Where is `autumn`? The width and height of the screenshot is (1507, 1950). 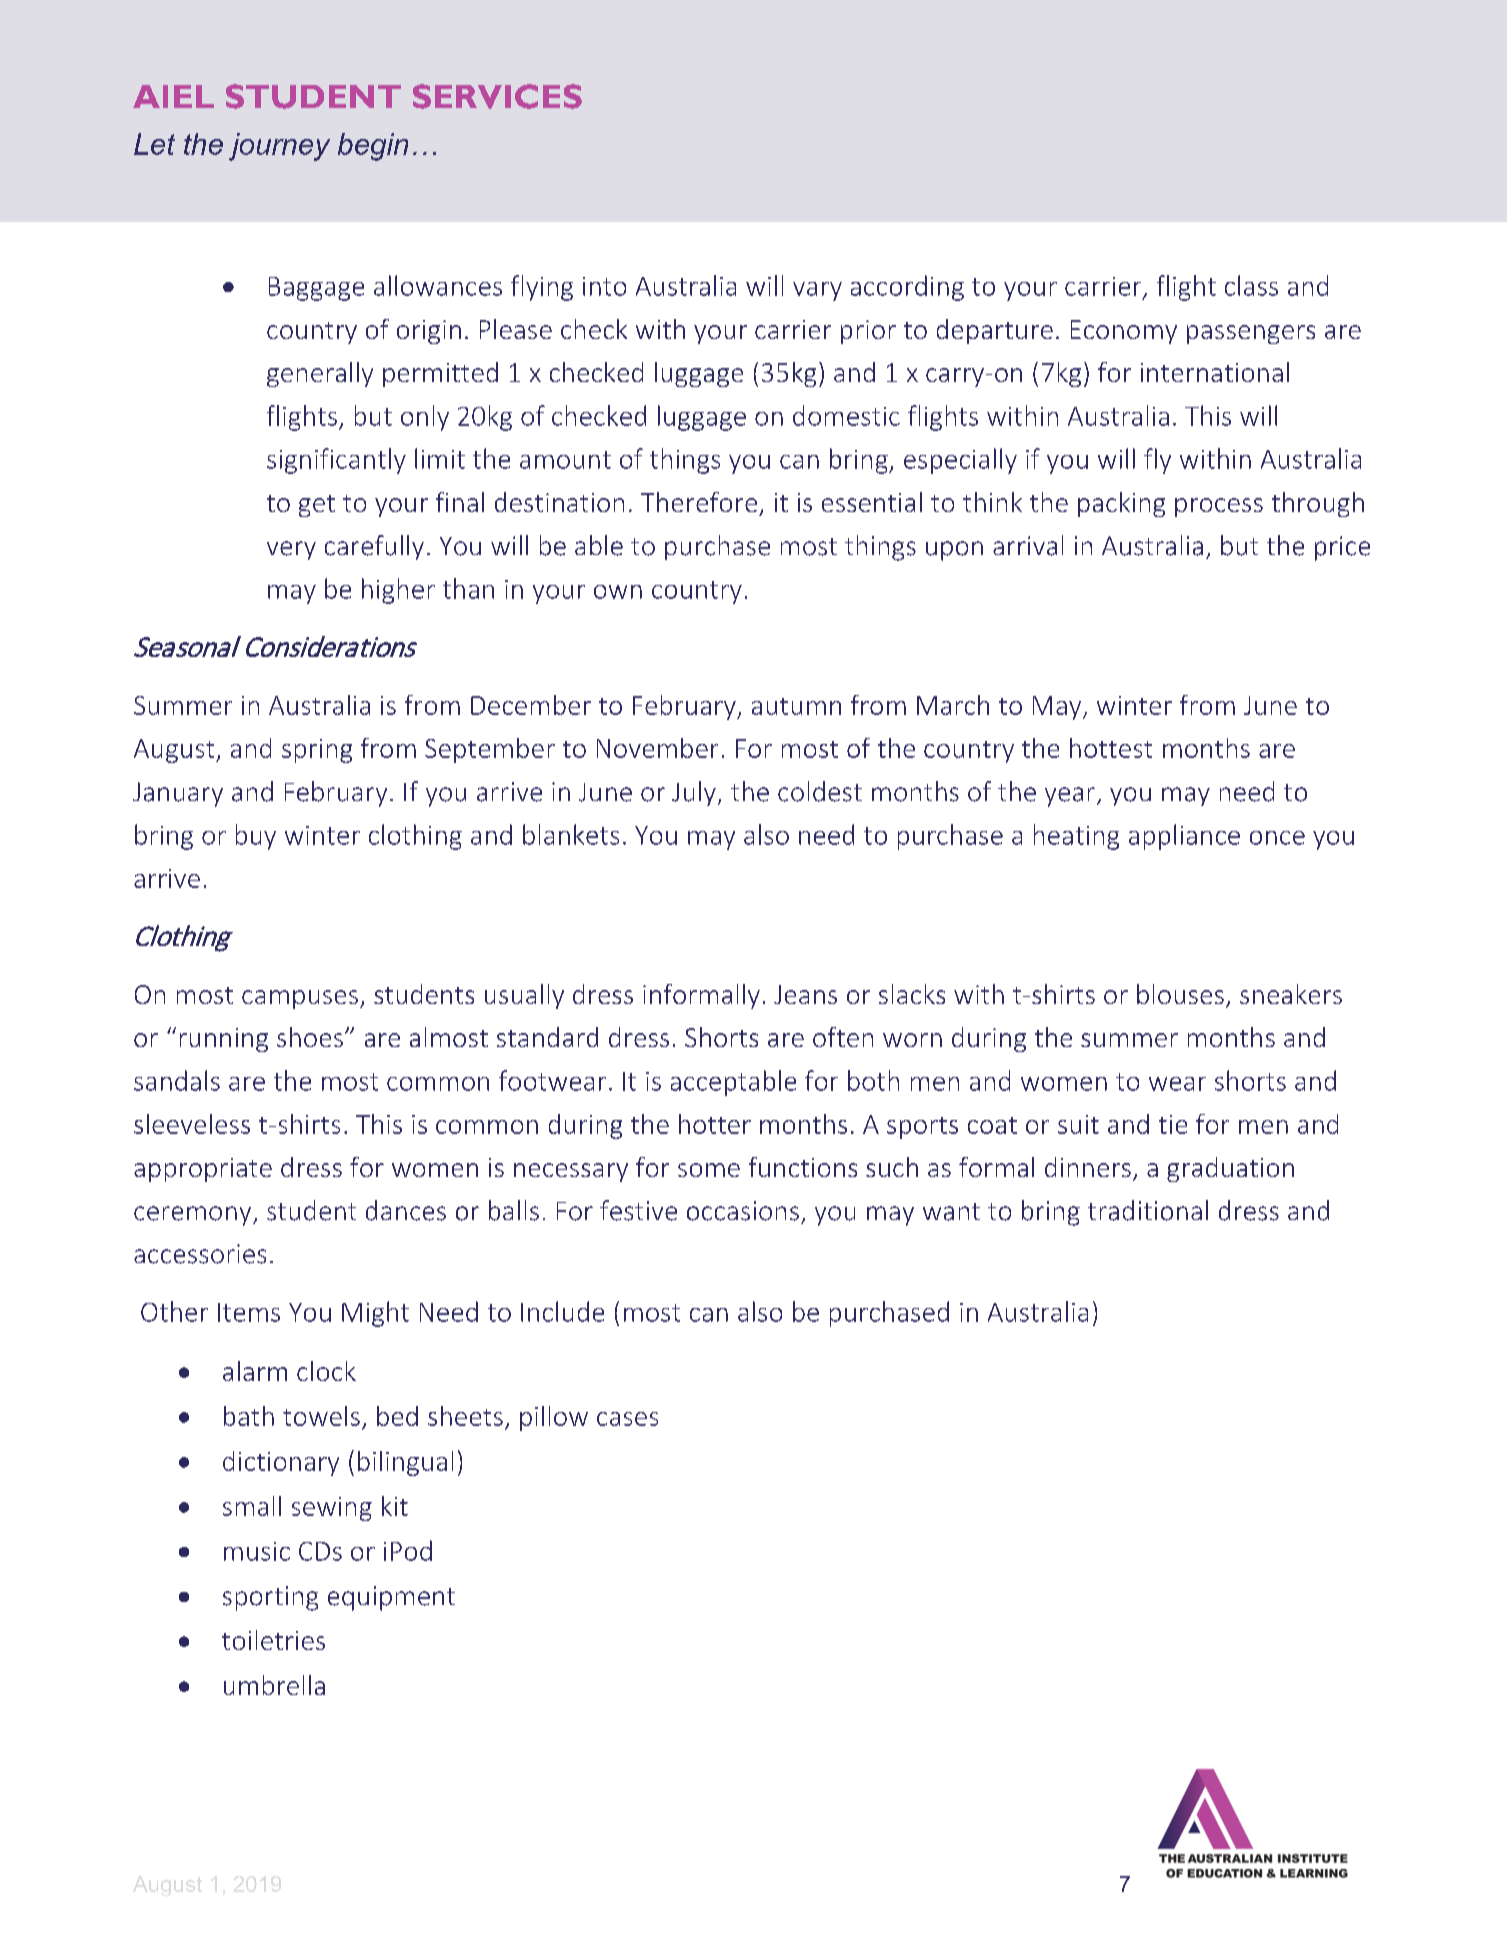
autumn is located at coordinates (796, 706).
